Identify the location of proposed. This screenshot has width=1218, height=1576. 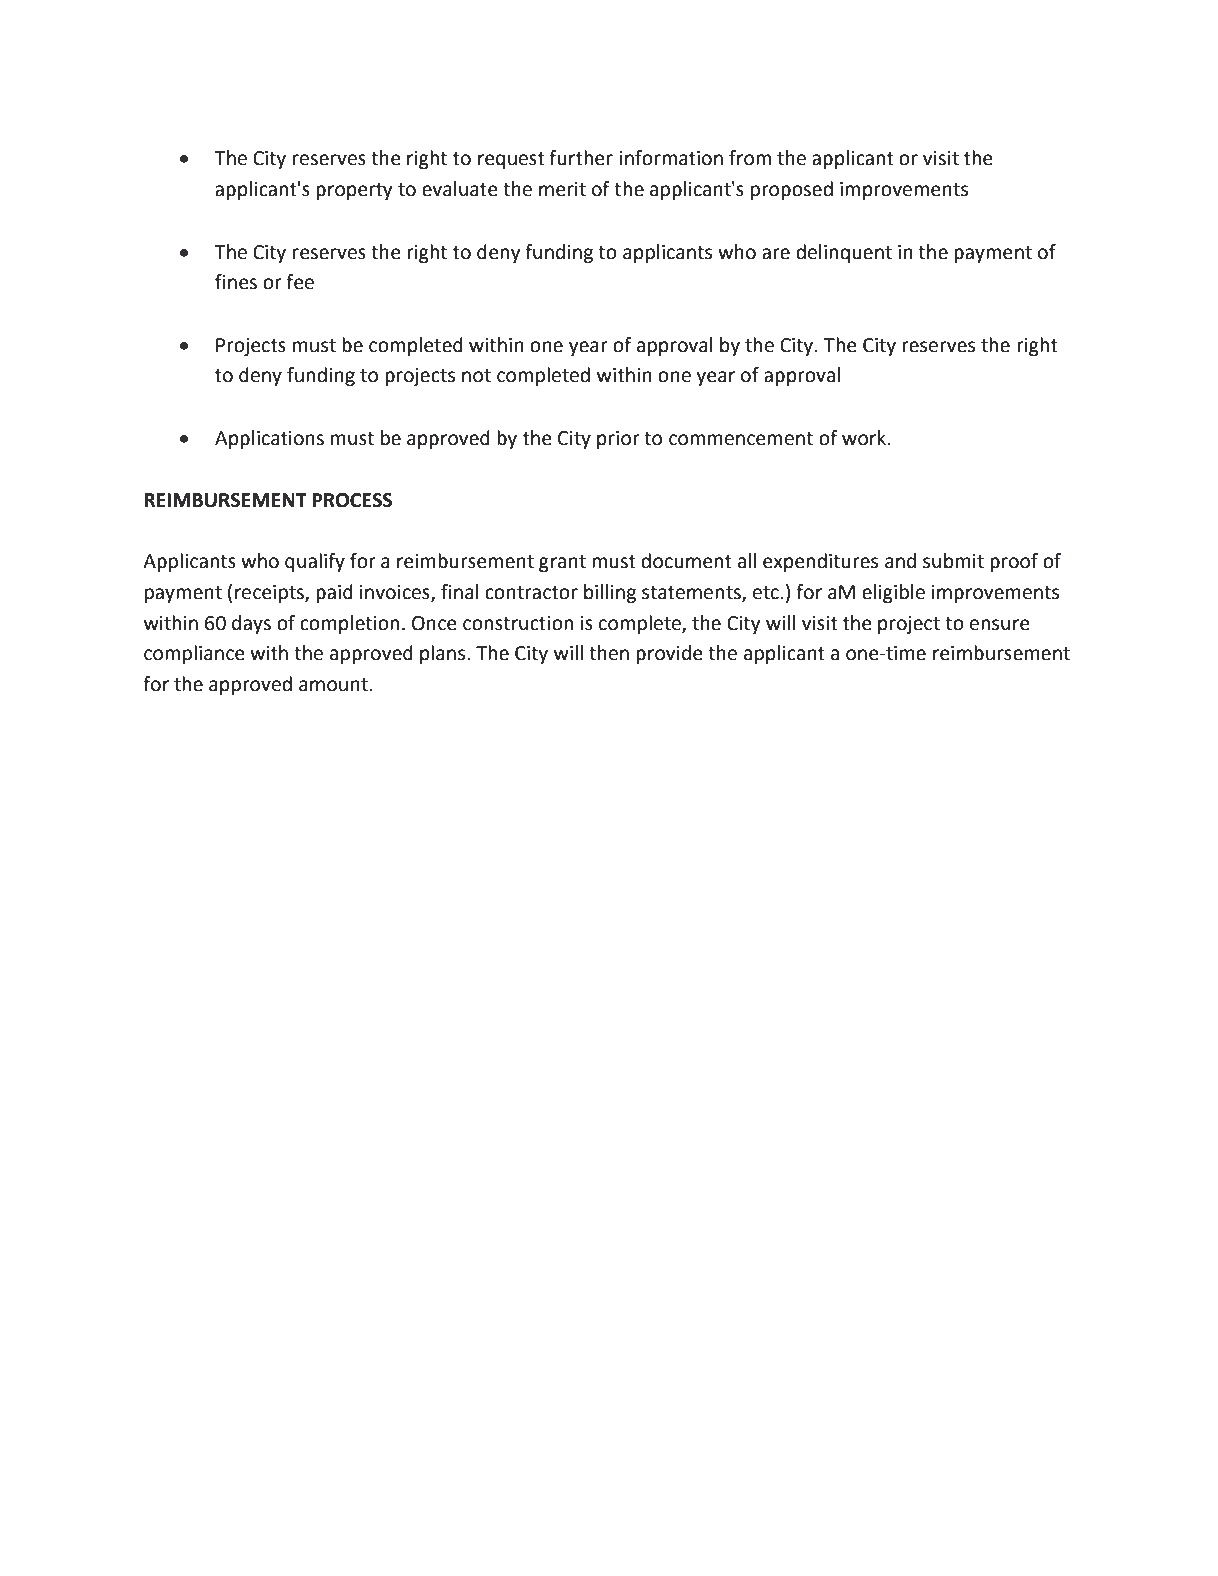
(792, 190).
